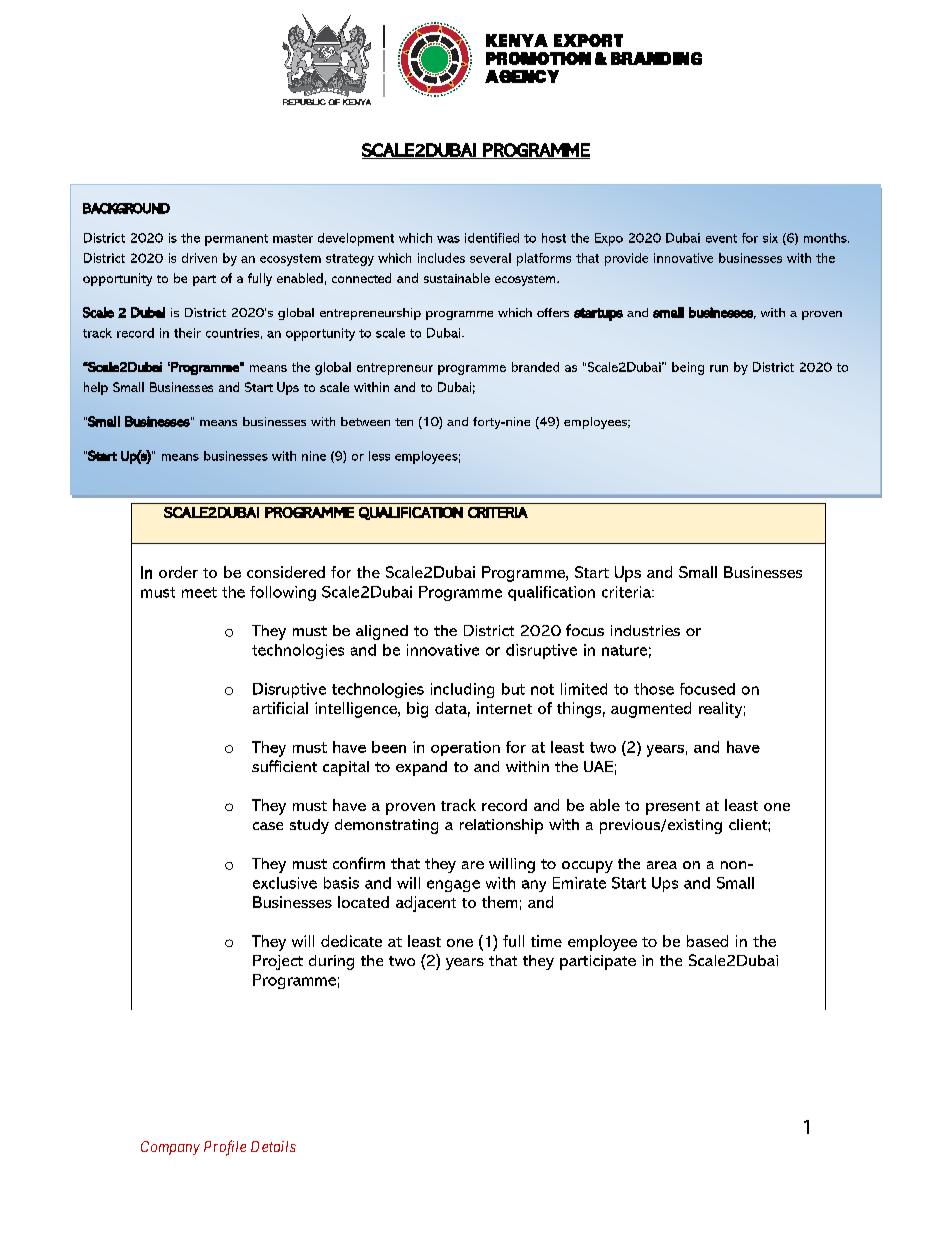  I want to click on Company, so click(170, 1148).
